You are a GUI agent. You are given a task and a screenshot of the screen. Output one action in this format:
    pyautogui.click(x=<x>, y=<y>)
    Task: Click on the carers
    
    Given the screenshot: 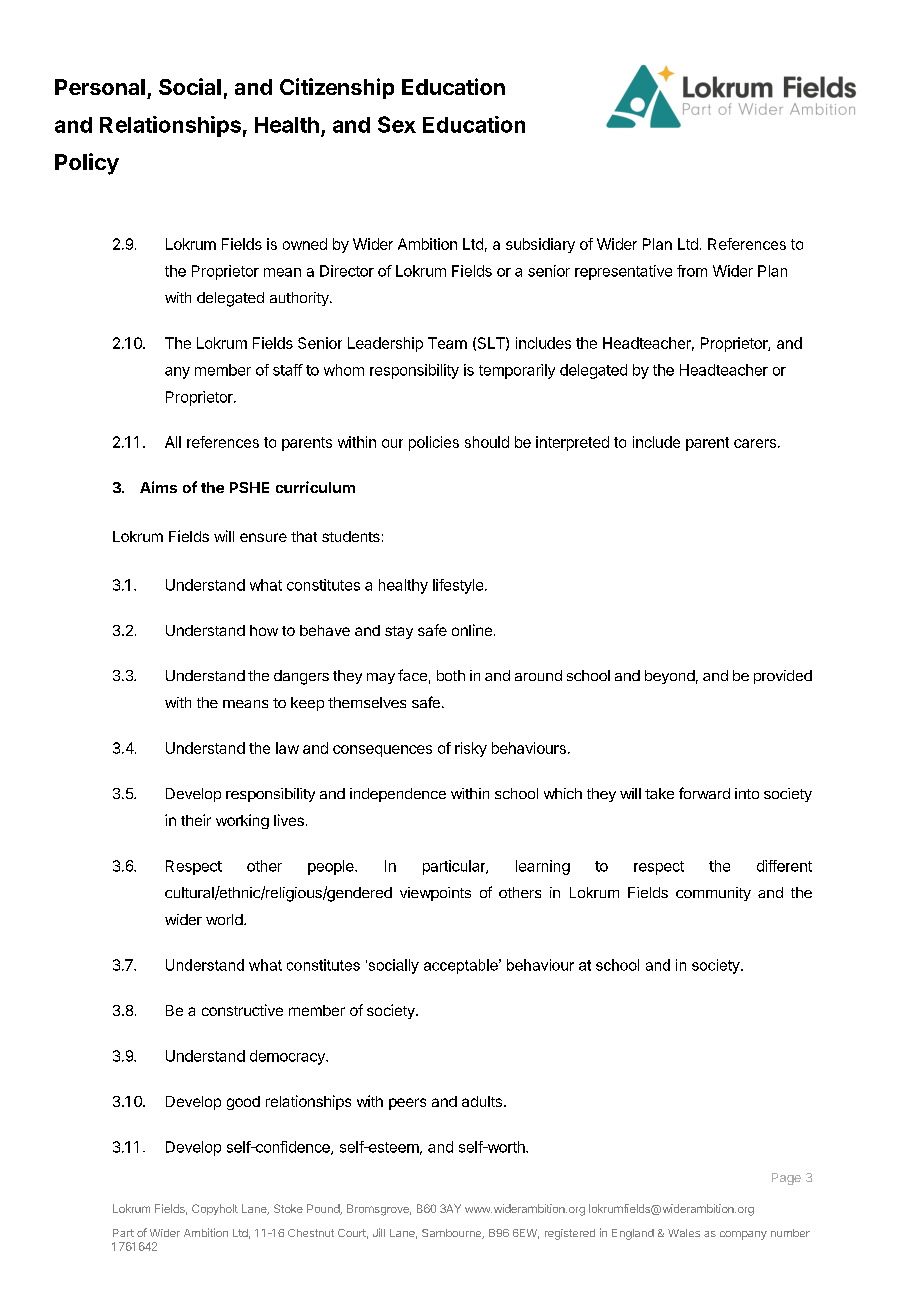 What is the action you would take?
    pyautogui.click(x=755, y=443)
